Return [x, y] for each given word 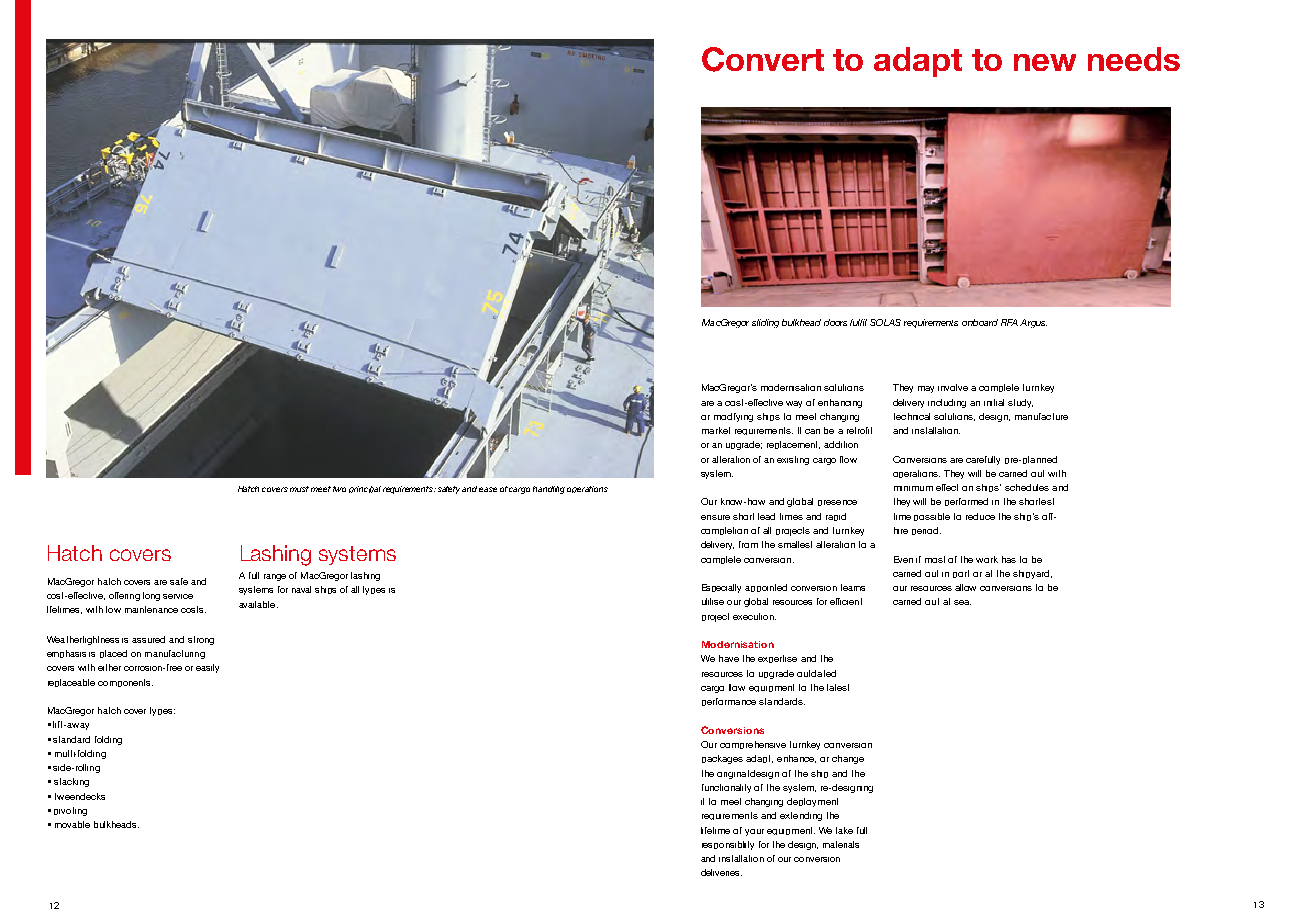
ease [488, 489]
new [1045, 62]
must [299, 489]
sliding [765, 323]
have [729, 658]
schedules [1027, 487]
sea [962, 602]
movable [72, 824]
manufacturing [175, 654]
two [339, 489]
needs [1134, 59]
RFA [1009, 322]
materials [841, 844]
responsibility [728, 845]
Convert [763, 59]
